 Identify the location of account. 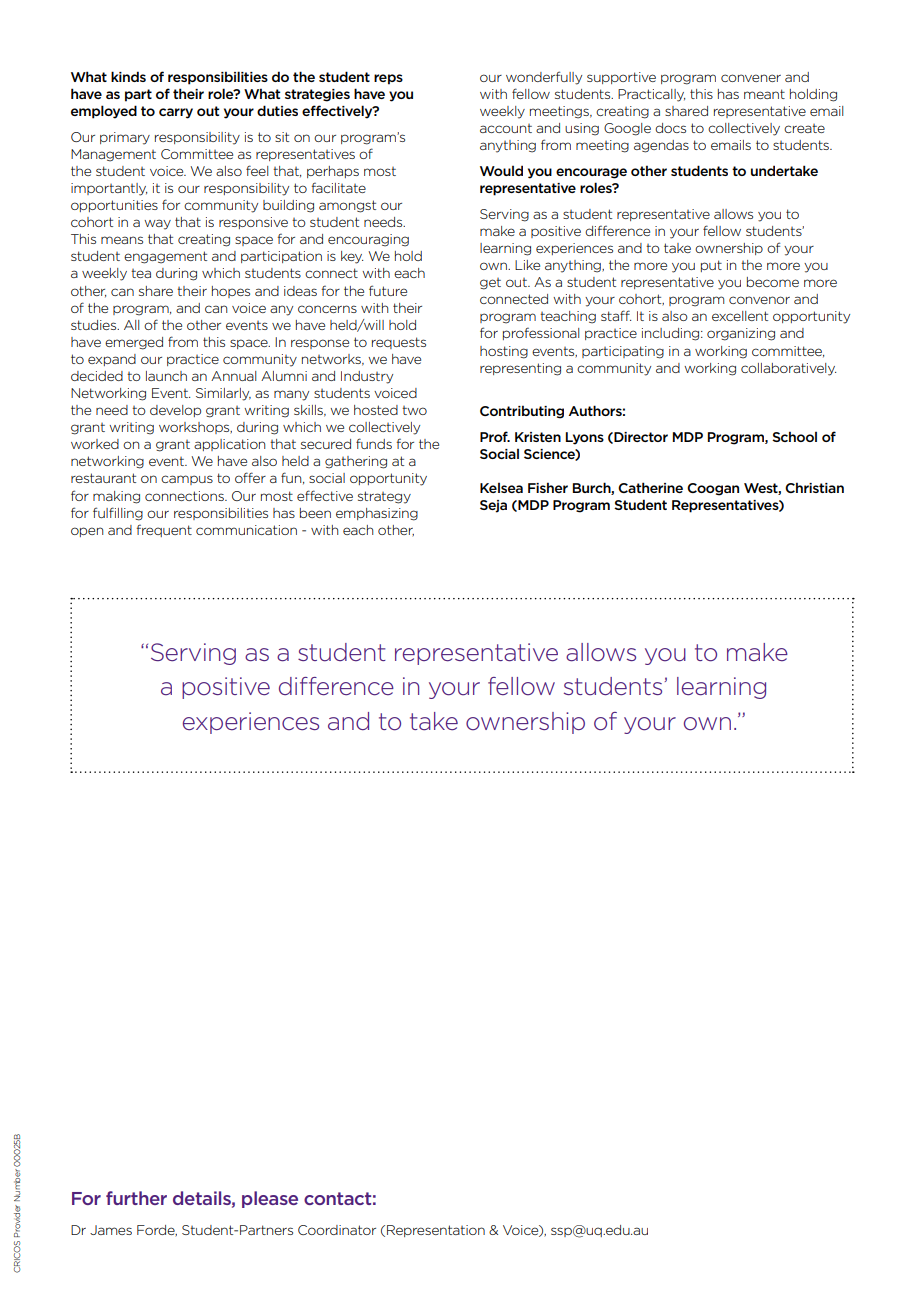
(506, 128).
